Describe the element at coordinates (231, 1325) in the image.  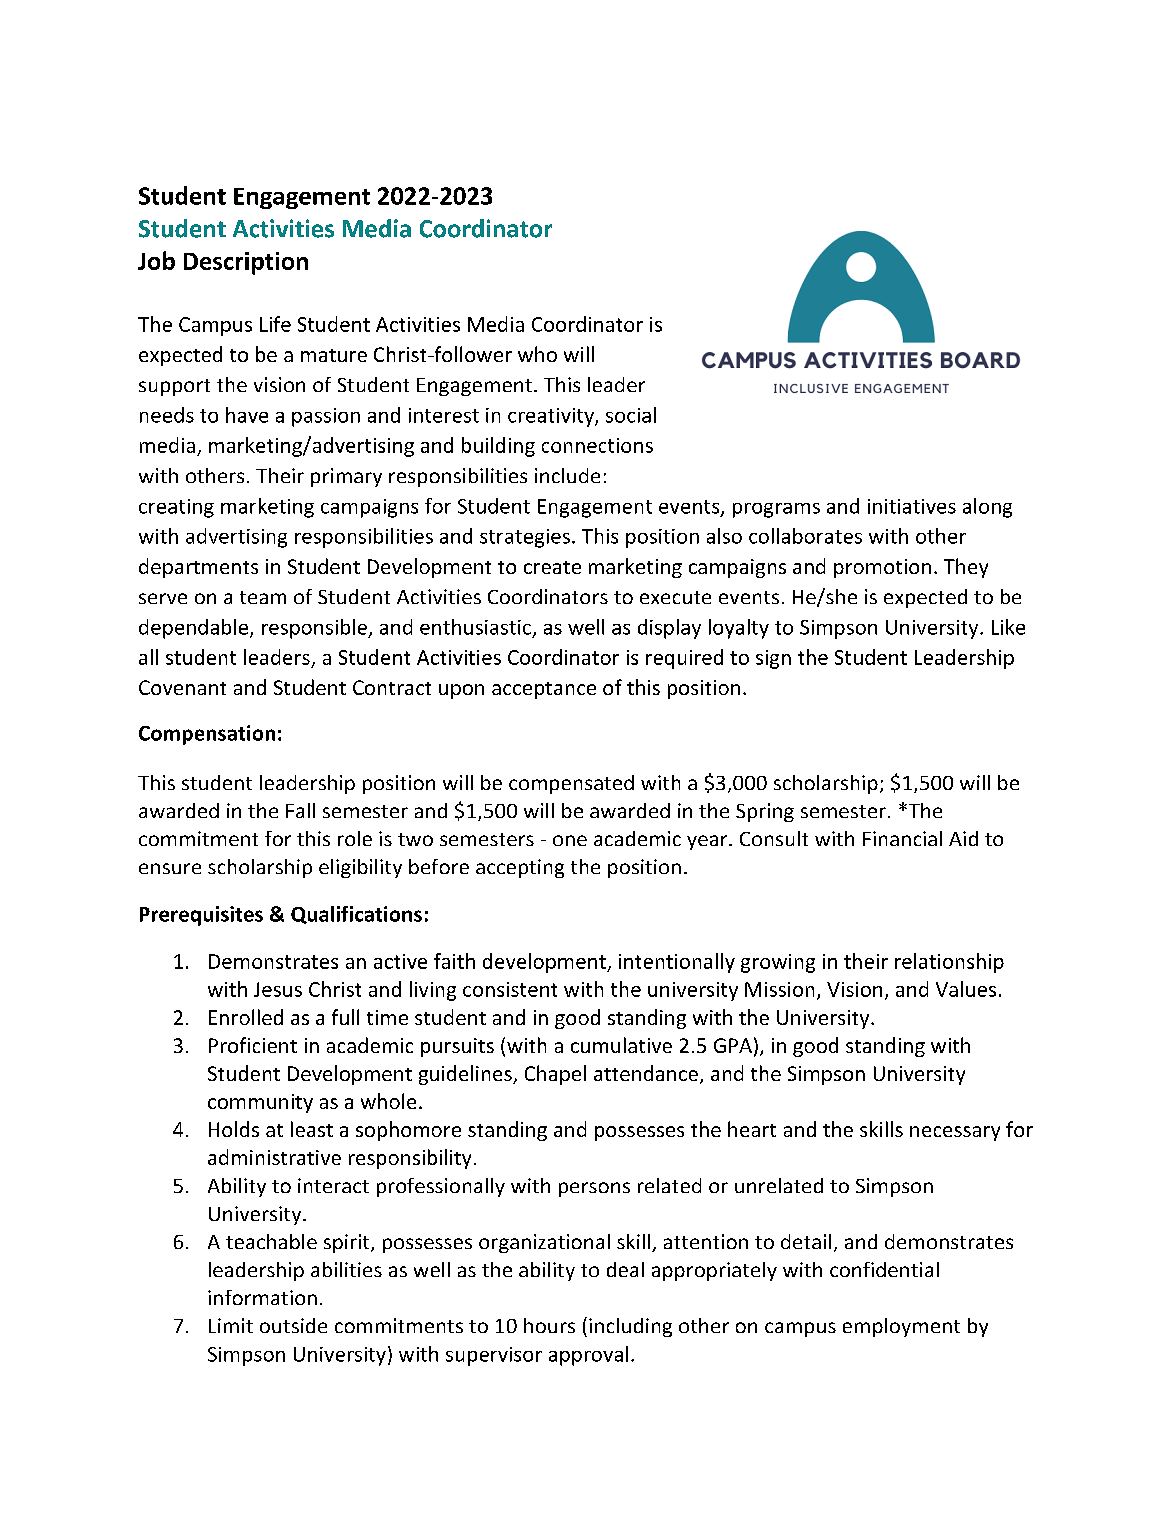
I see `Limit` at that location.
